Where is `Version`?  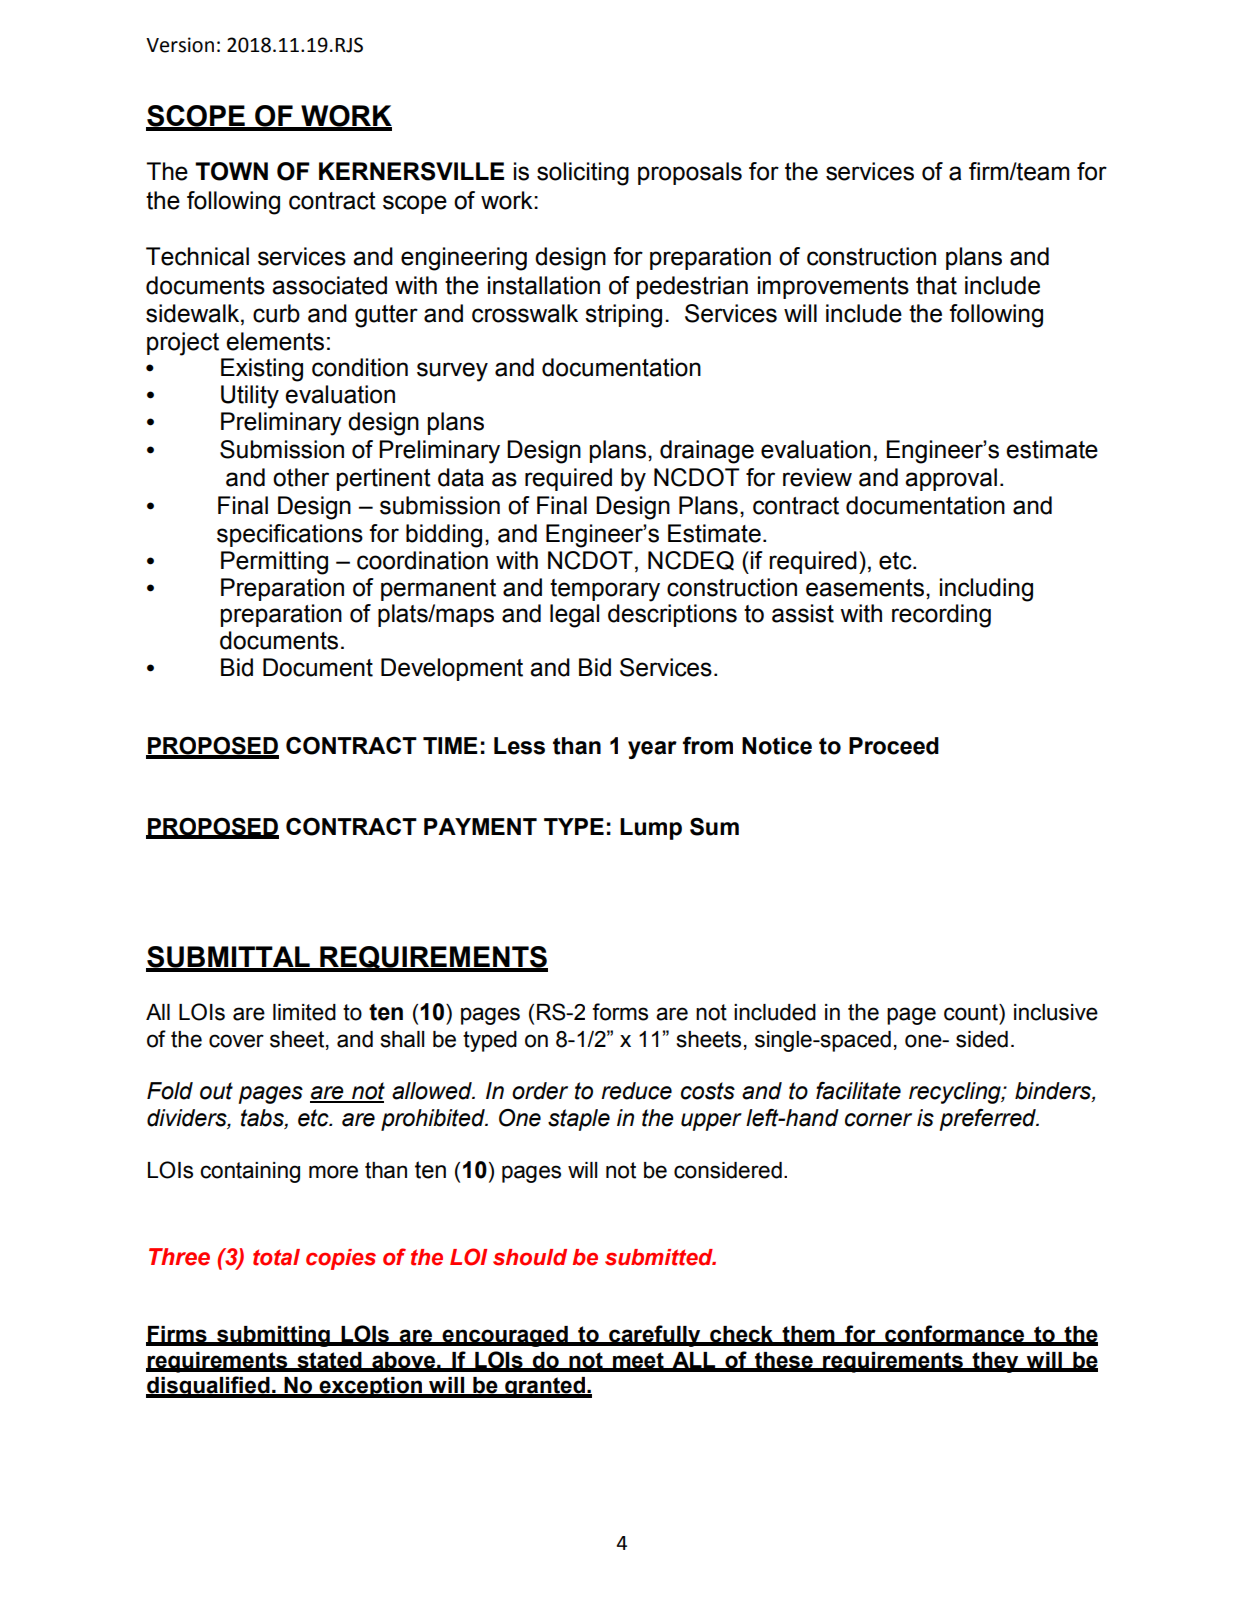
Version is located at coordinates (180, 45).
